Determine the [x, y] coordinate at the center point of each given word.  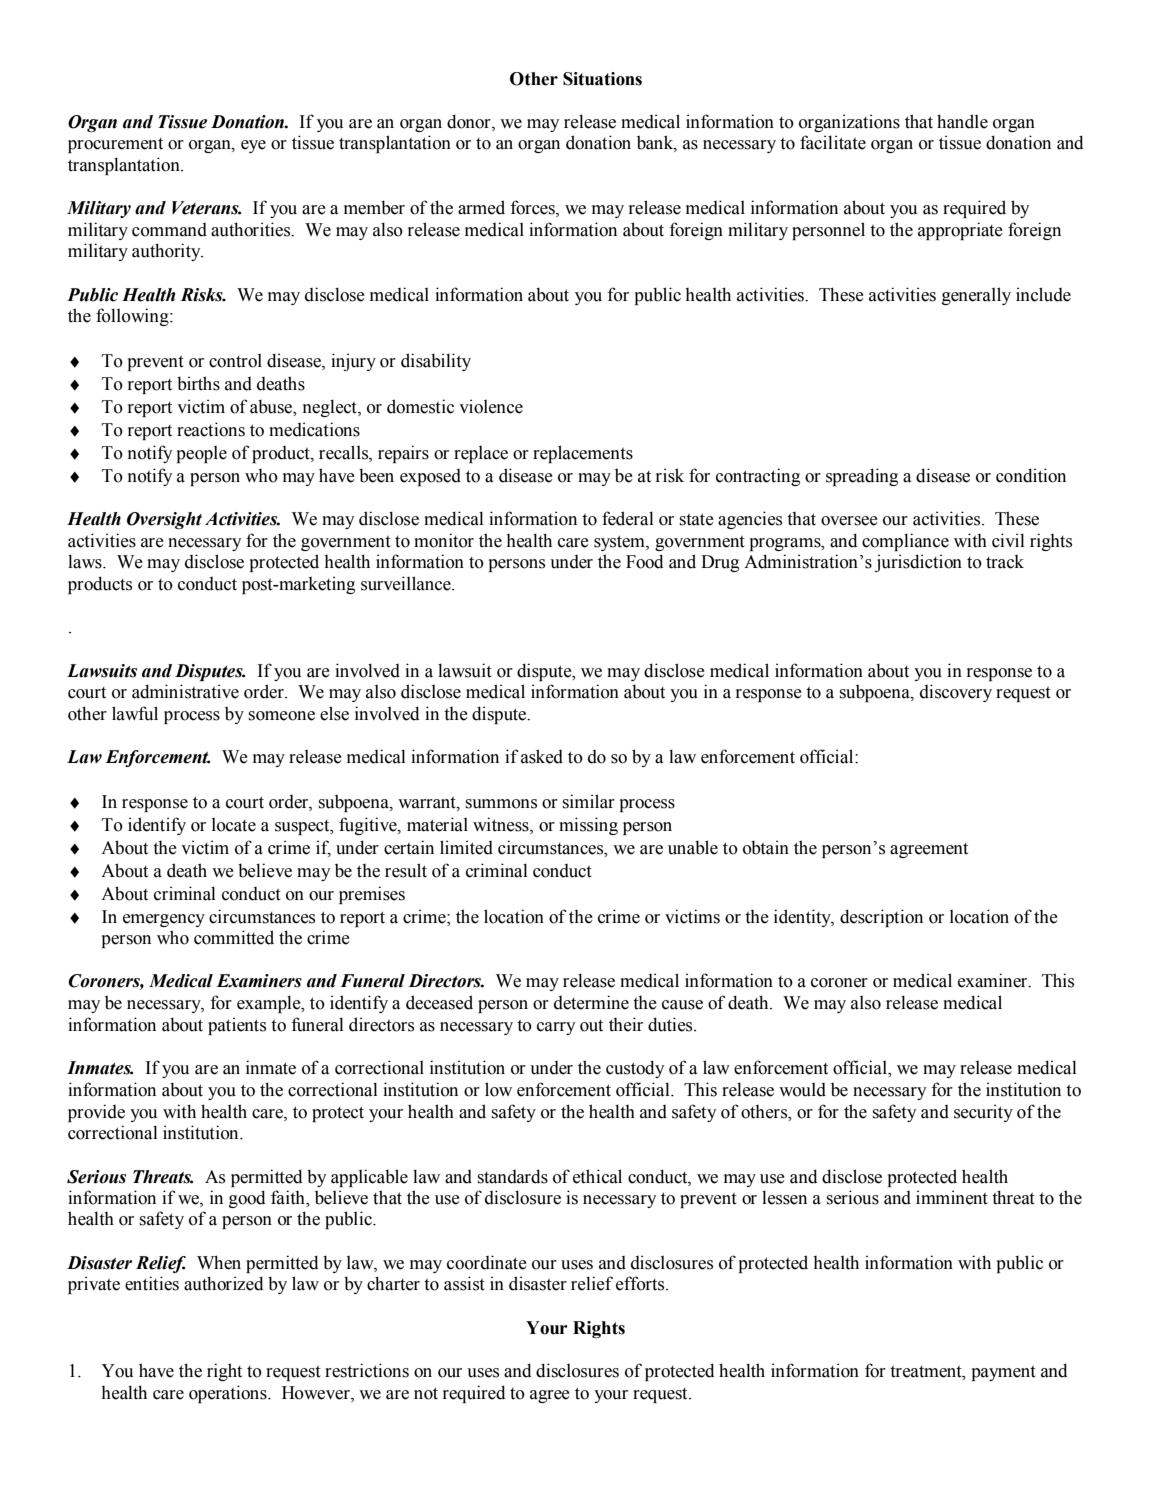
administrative [185, 691]
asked [542, 756]
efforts [641, 1283]
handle [962, 121]
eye [253, 146]
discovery [956, 693]
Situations [602, 79]
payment [1004, 1373]
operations [229, 1394]
